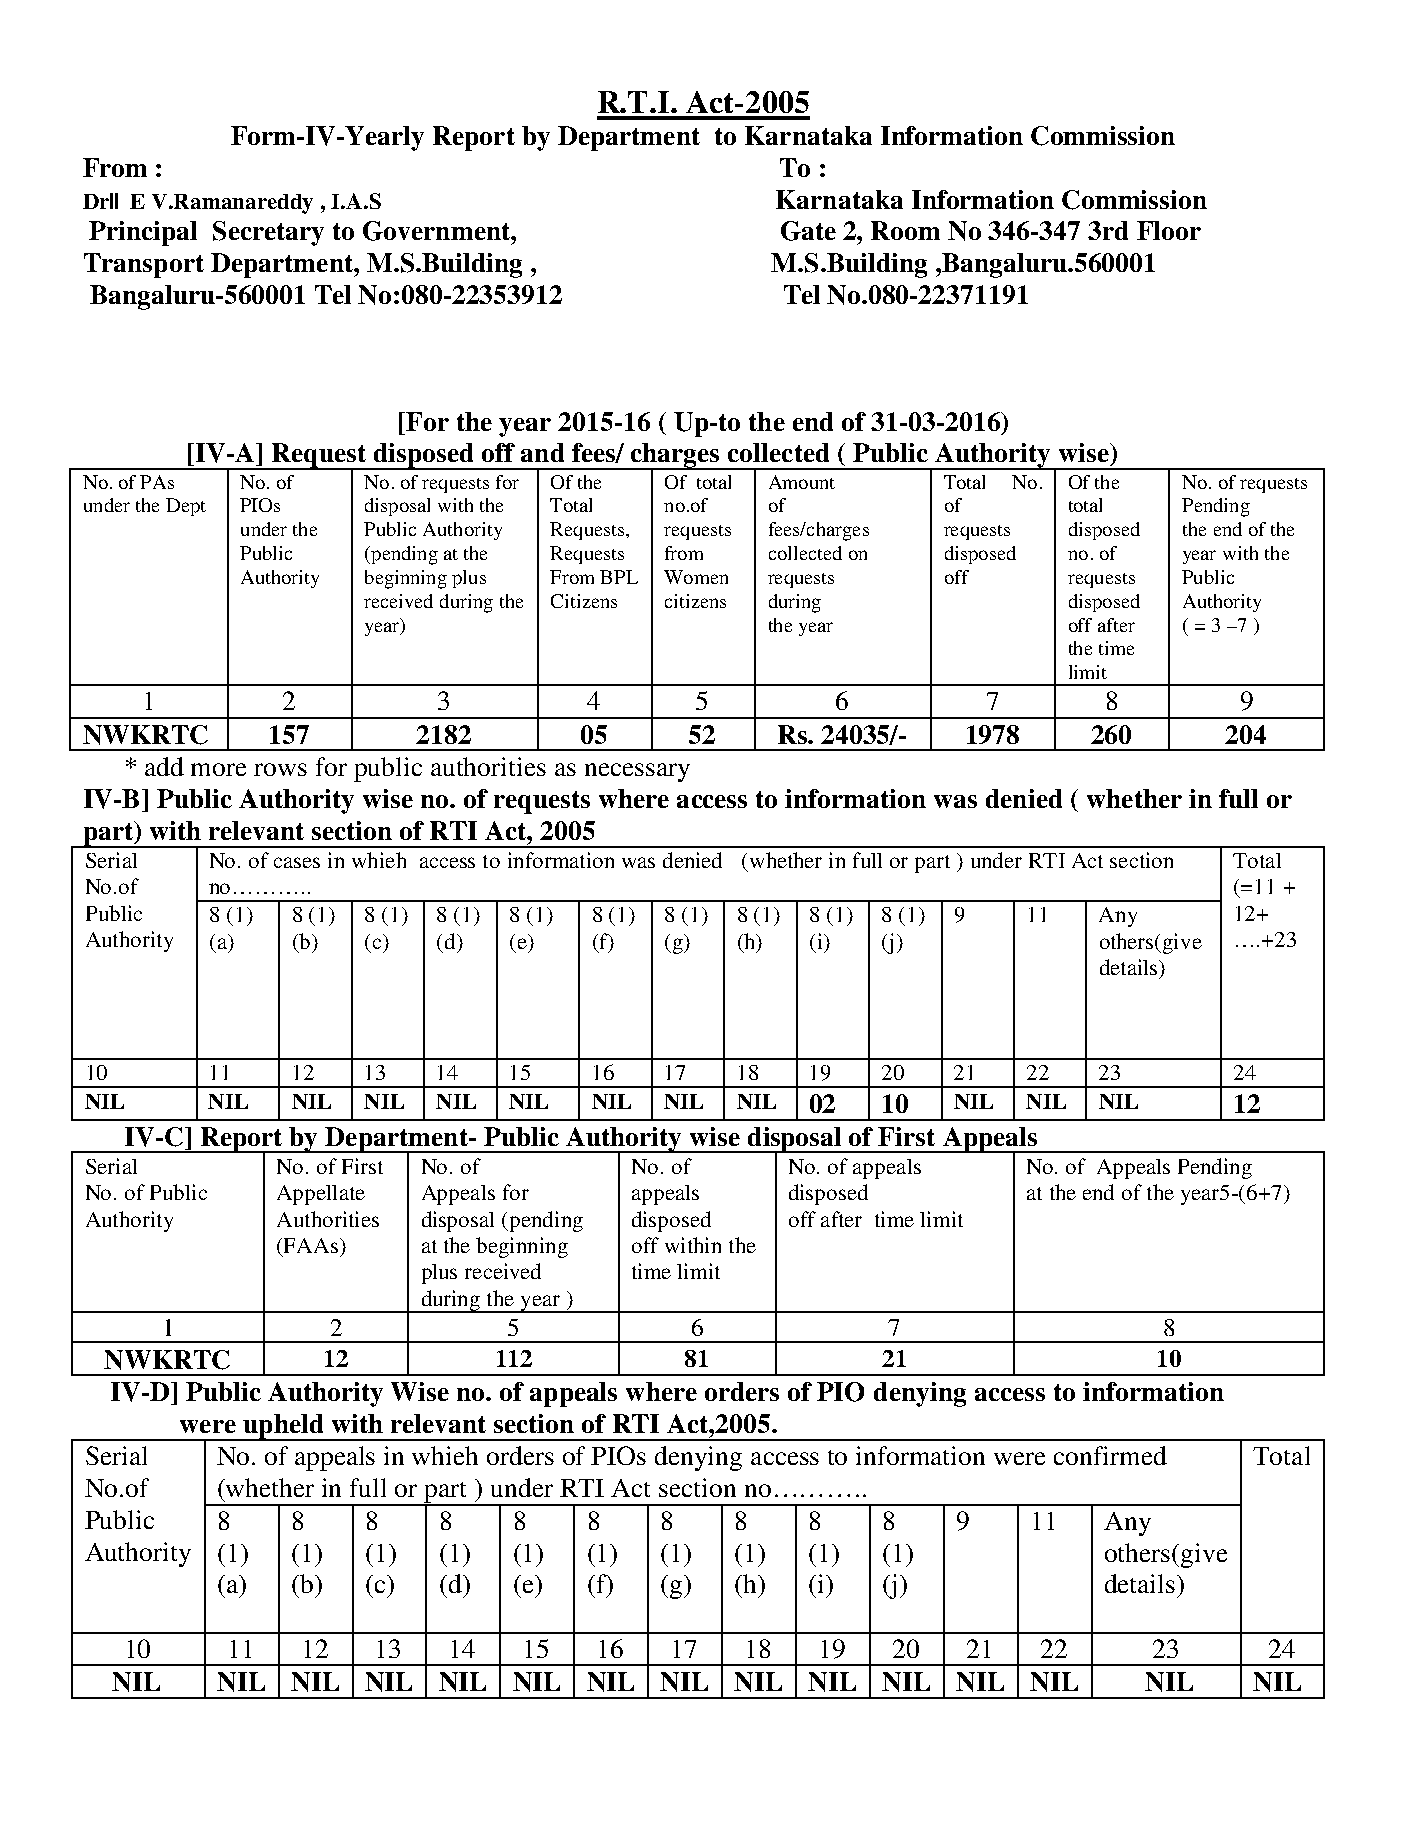 The width and height of the page is (1407, 1821). I want to click on rows, so click(280, 769).
